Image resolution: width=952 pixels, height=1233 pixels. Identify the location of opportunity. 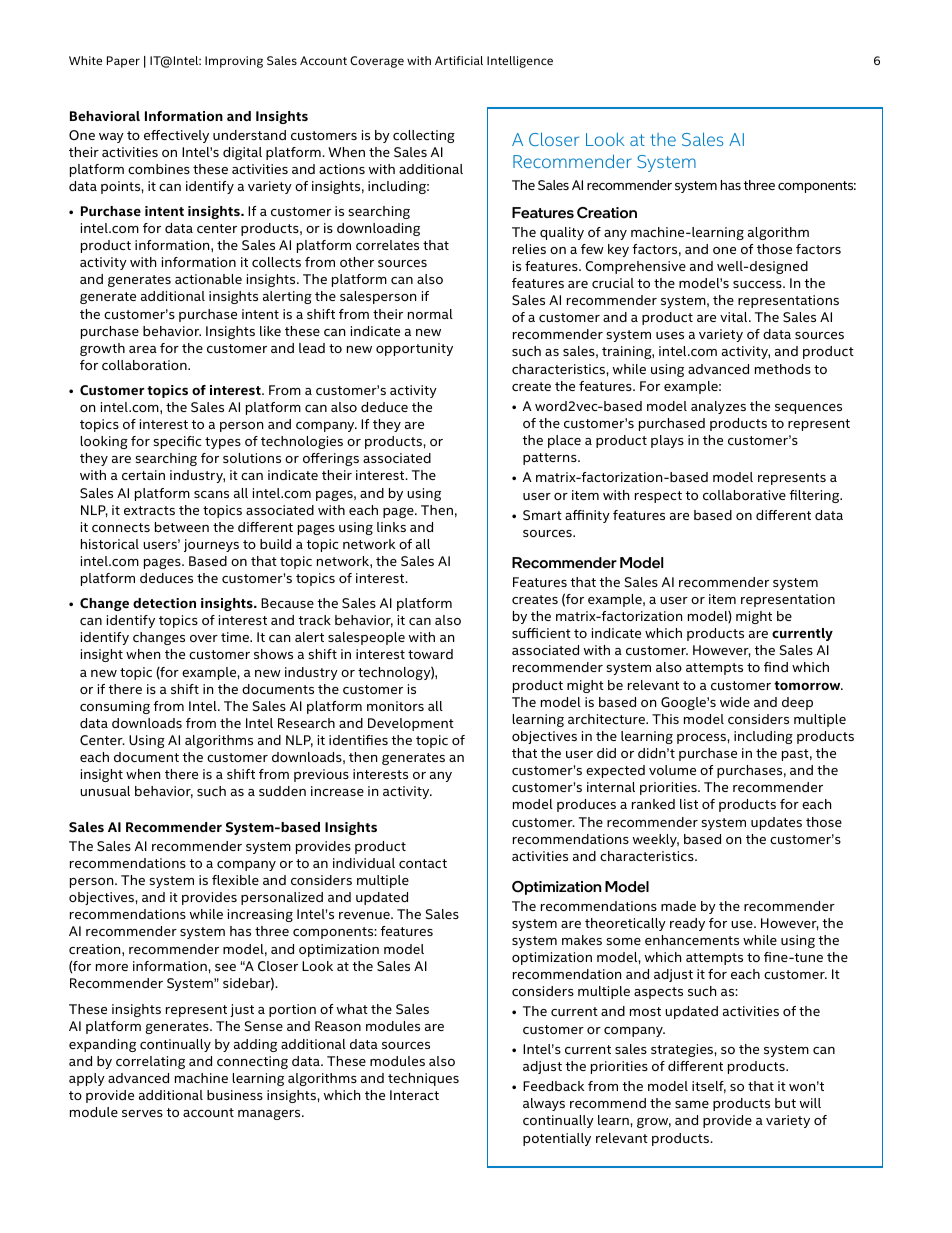
(414, 349).
